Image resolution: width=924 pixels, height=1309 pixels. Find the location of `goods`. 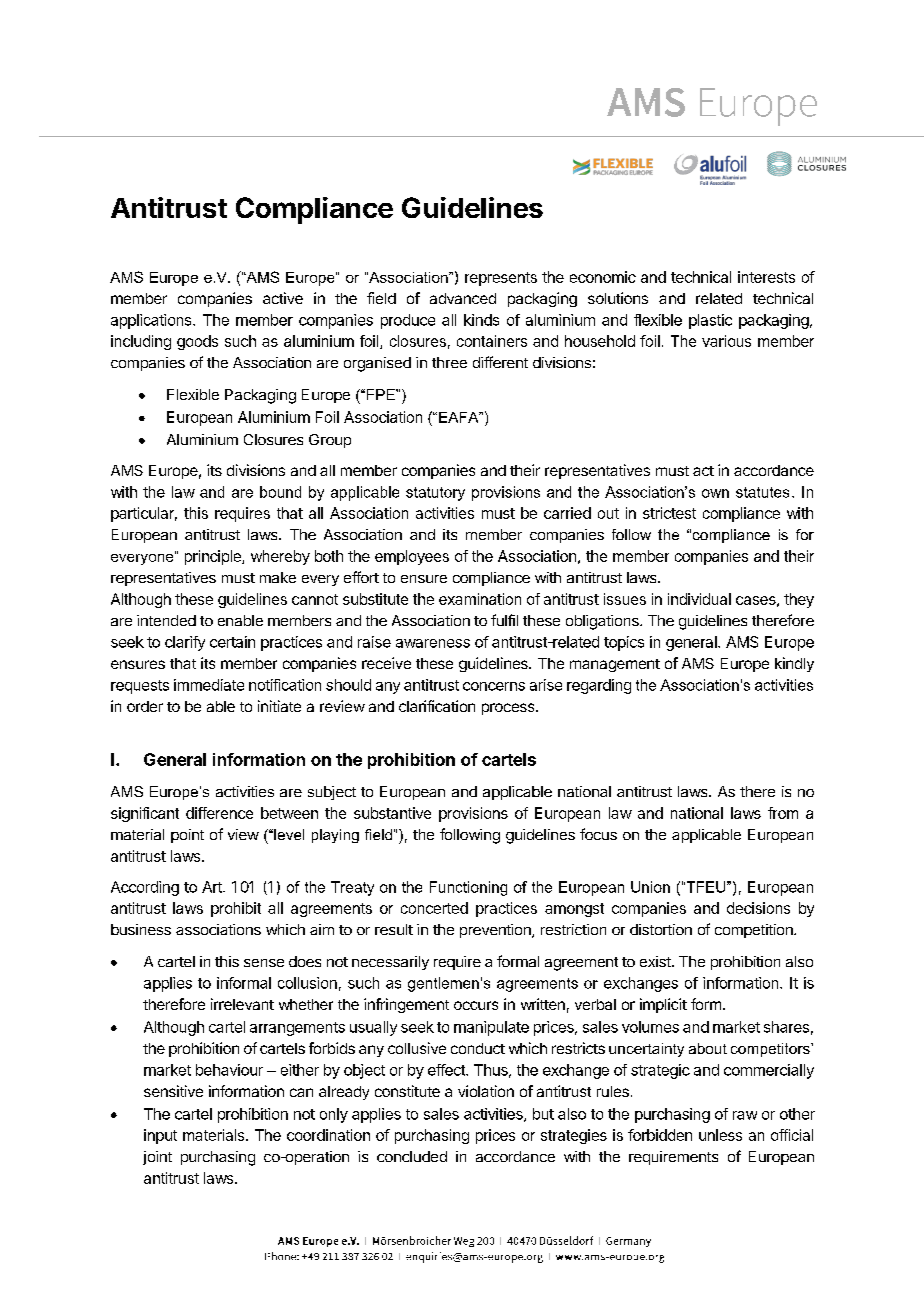

goods is located at coordinates (197, 342).
